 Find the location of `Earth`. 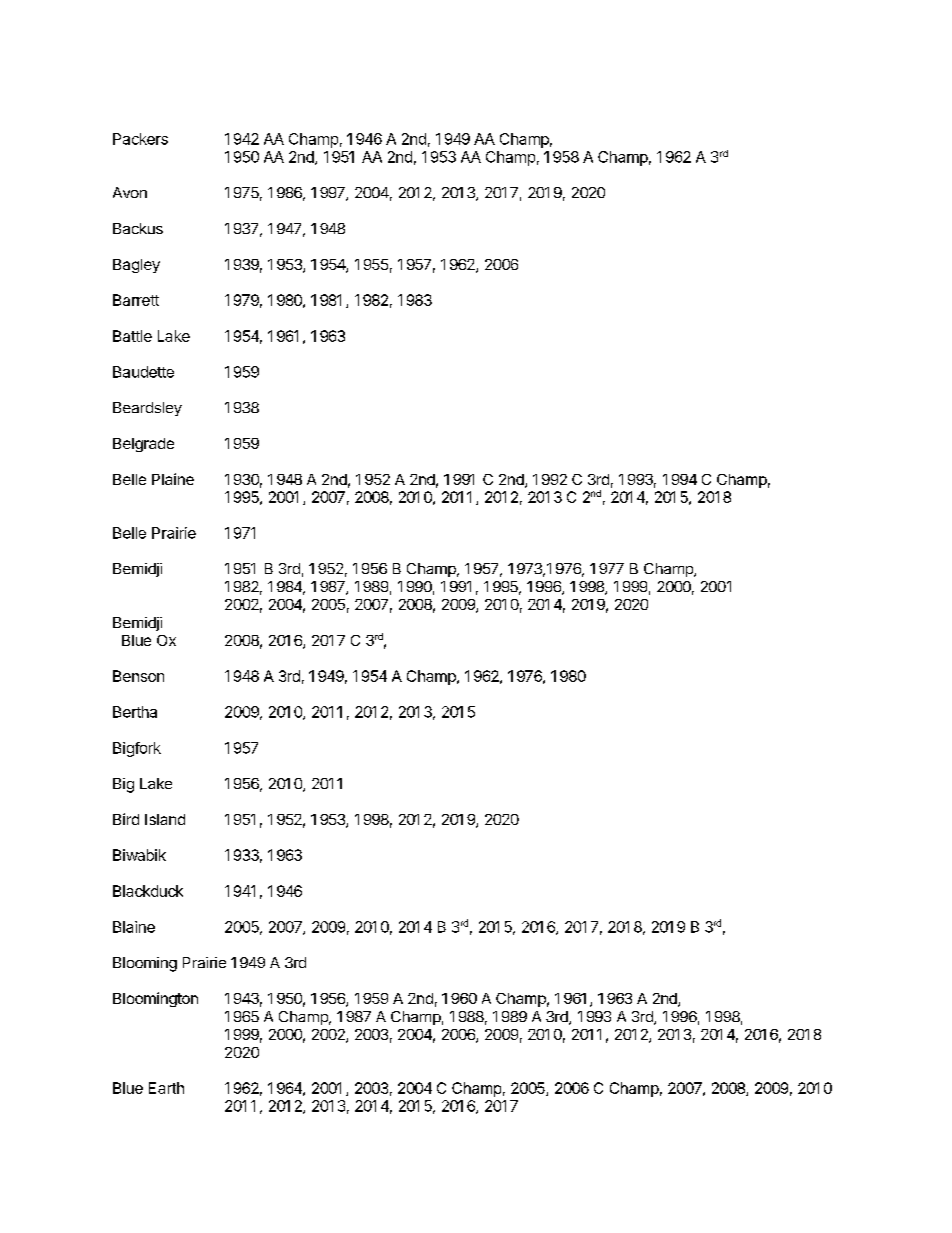

Earth is located at coordinates (166, 1088).
